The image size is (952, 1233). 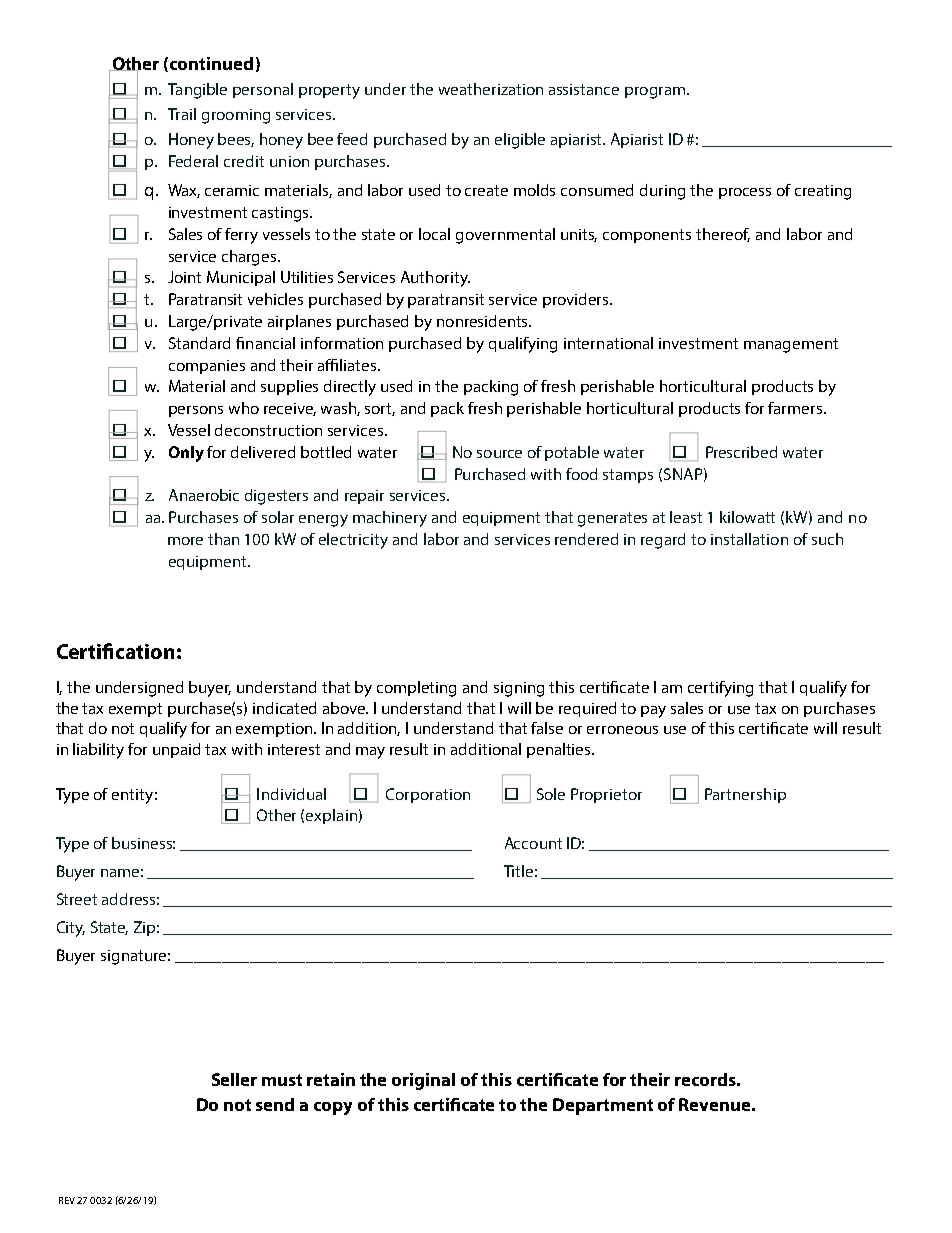 What do you see at coordinates (199, 343) in the image?
I see `Standard` at bounding box center [199, 343].
